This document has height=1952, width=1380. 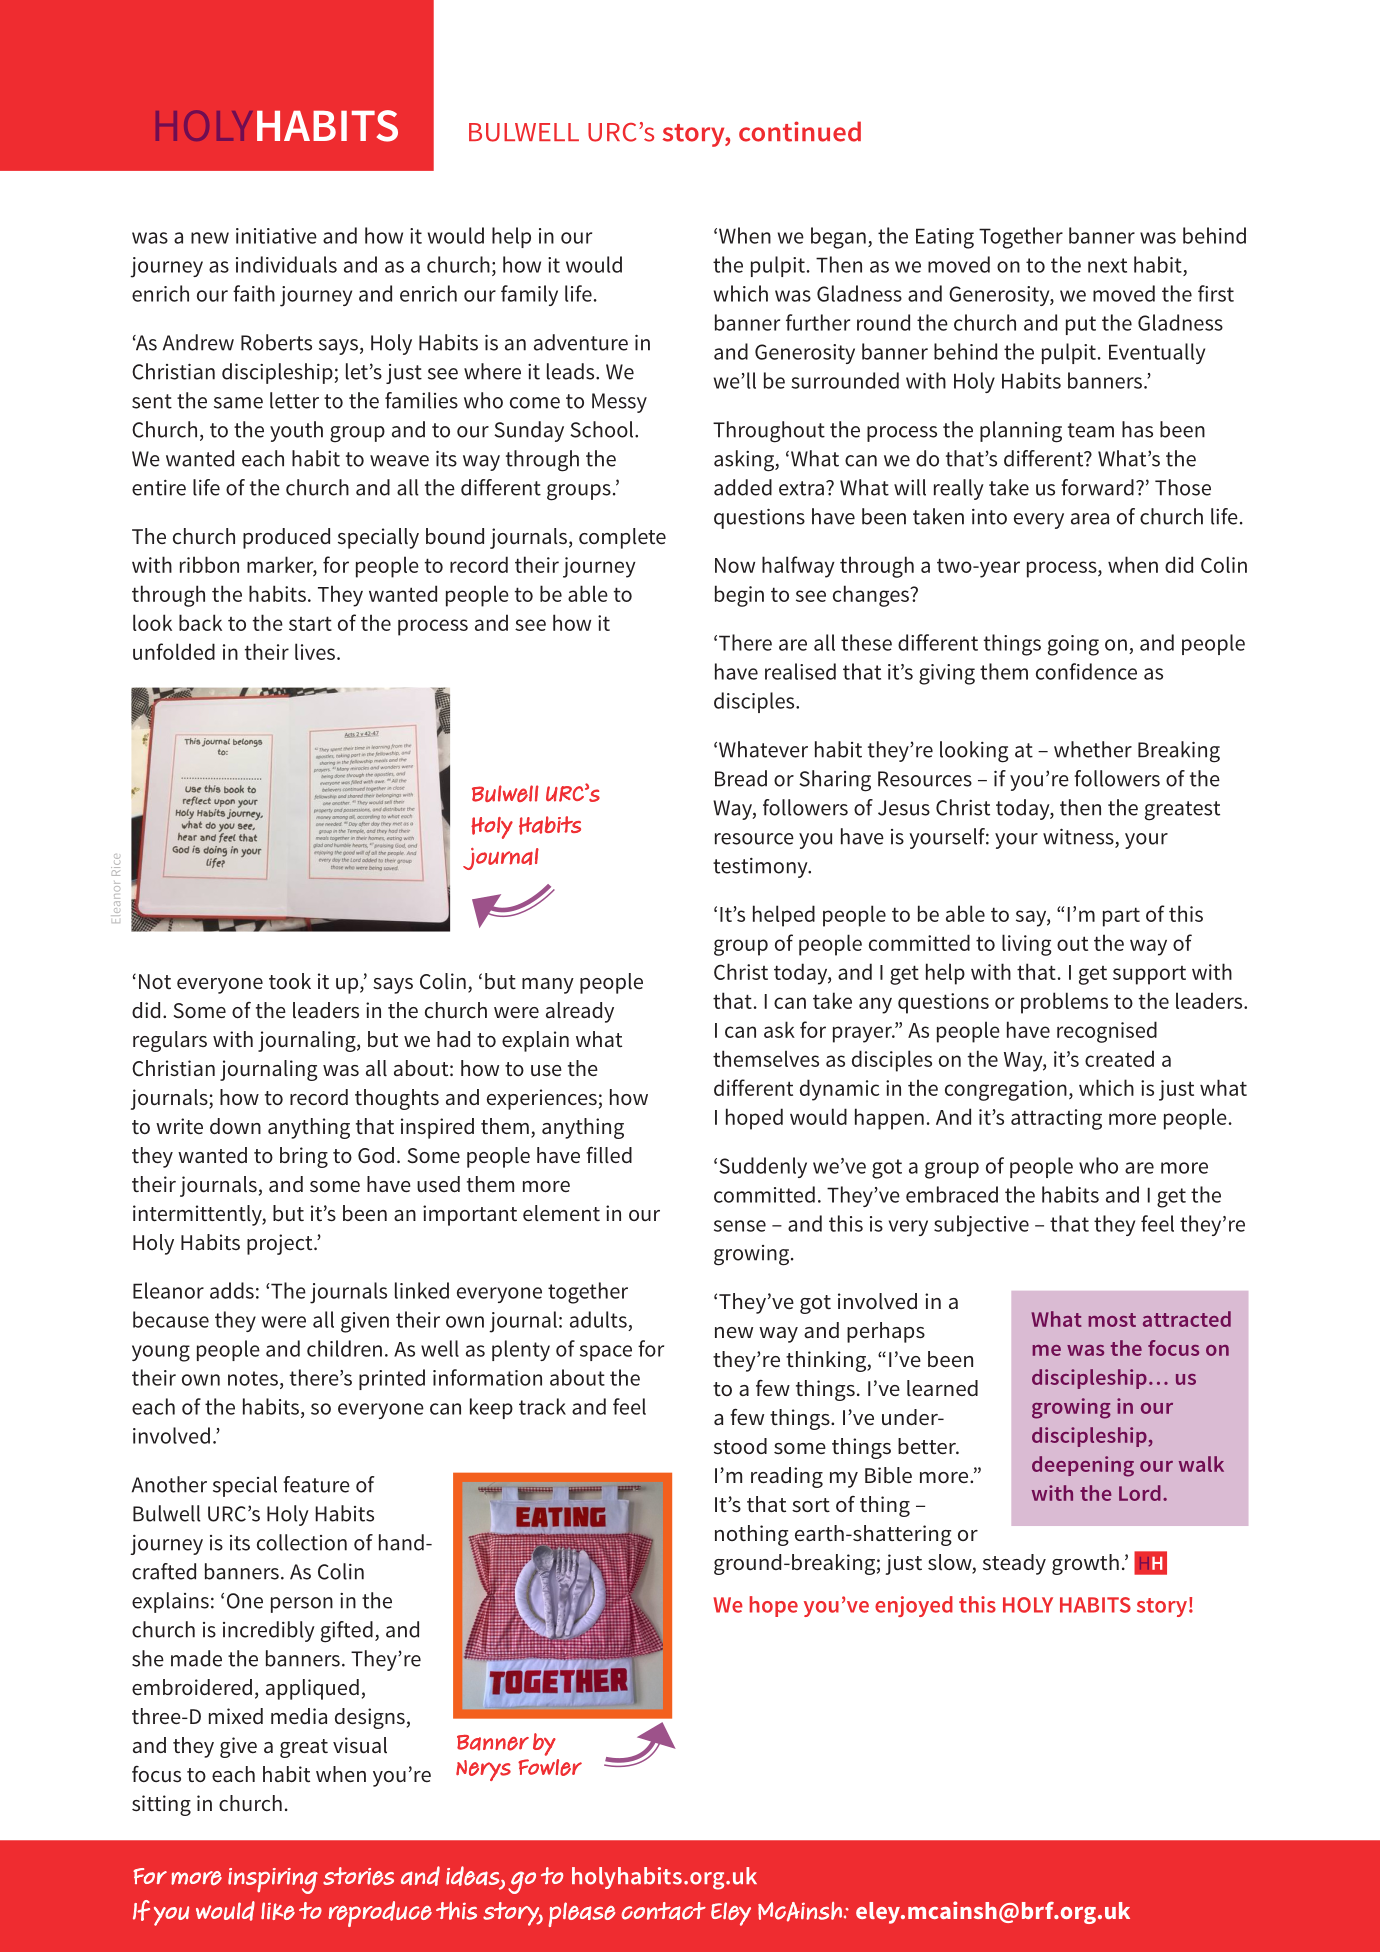 I want to click on next, so click(x=1107, y=265).
